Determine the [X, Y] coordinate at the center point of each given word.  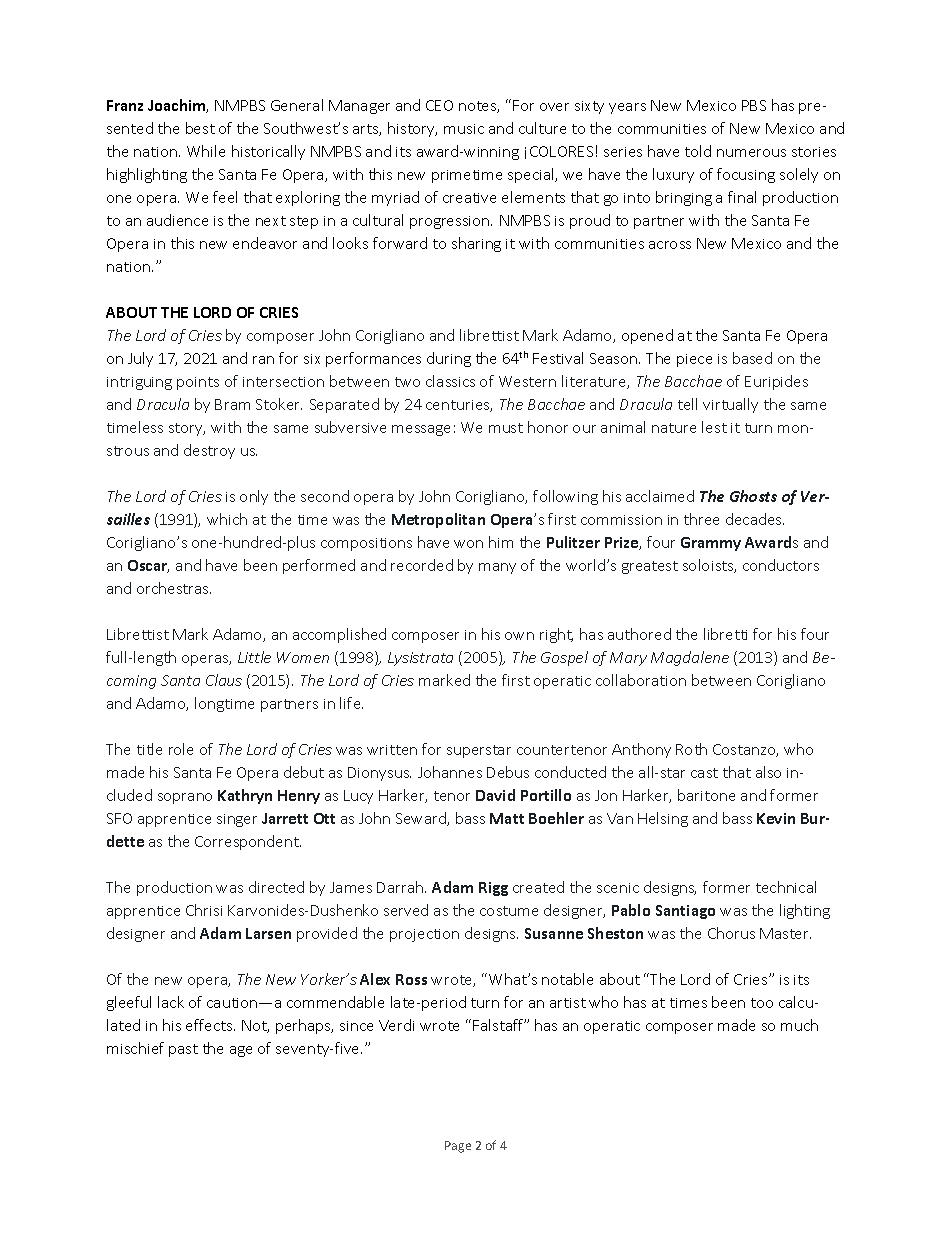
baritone [706, 795]
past [183, 1050]
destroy [209, 451]
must [506, 428]
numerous [751, 153]
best [200, 128]
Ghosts [753, 496]
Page [458, 1147]
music [464, 129]
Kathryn [245, 796]
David [495, 795]
